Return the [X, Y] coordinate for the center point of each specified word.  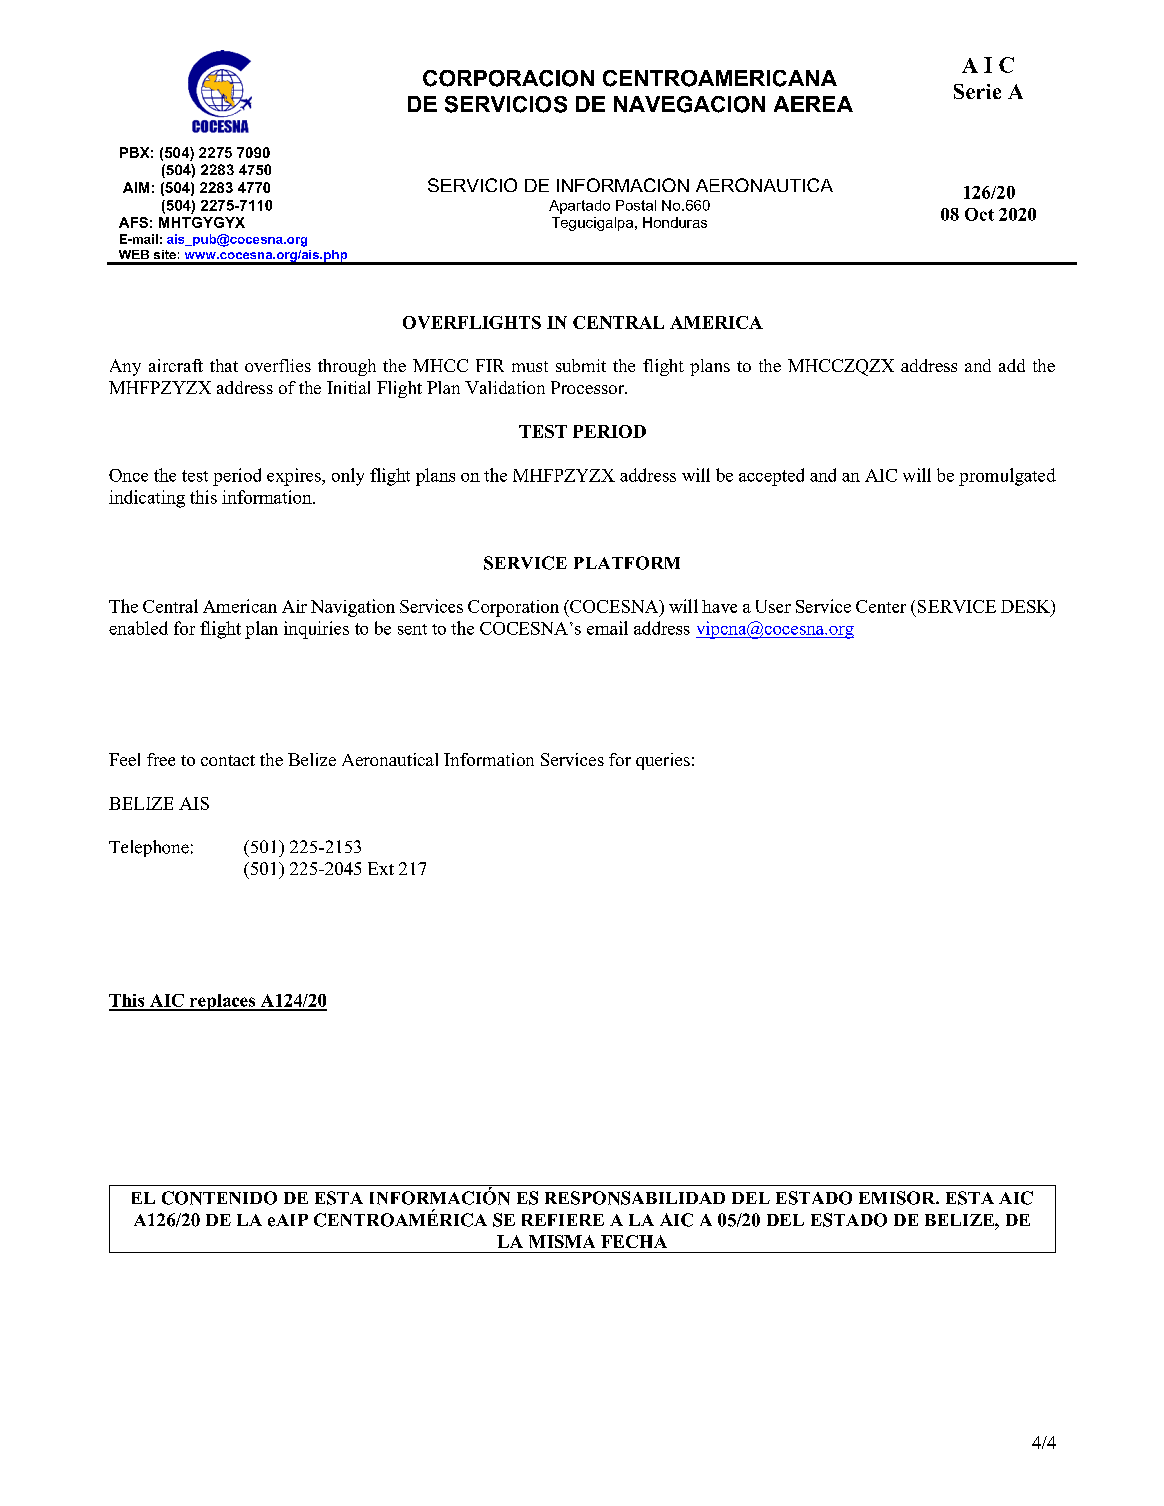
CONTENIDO [219, 1198]
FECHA [634, 1241]
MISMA [562, 1241]
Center [881, 606]
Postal [636, 205]
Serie [977, 91]
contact [228, 760]
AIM [136, 187]
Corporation [513, 608]
